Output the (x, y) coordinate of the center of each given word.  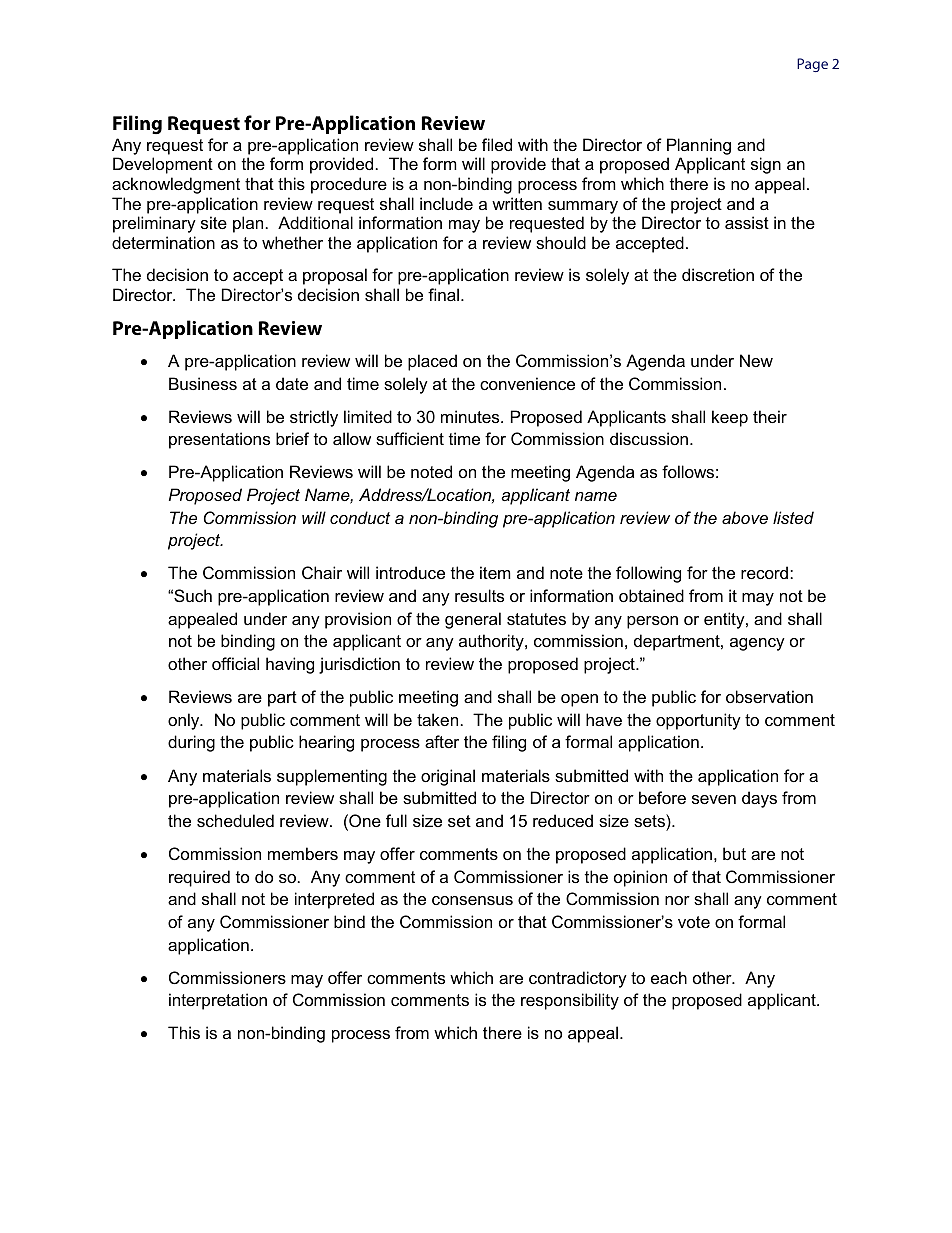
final (443, 294)
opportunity (698, 721)
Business (203, 383)
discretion (718, 274)
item (495, 572)
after (442, 741)
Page (812, 65)
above (745, 517)
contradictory (578, 979)
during (191, 743)
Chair (322, 572)
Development (163, 165)
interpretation (218, 1001)
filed (497, 144)
